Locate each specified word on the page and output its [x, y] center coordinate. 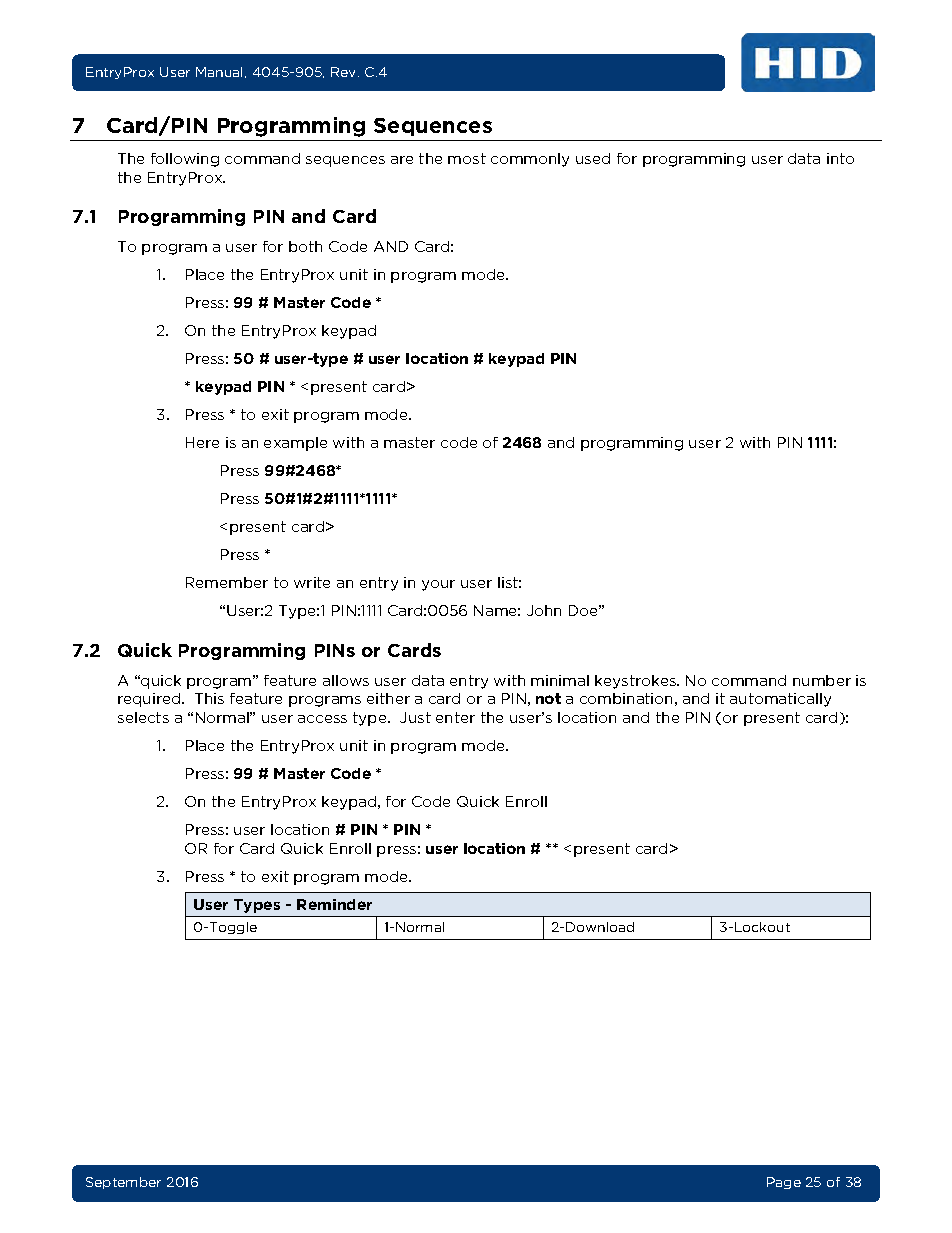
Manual [221, 72]
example [295, 444]
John [544, 610]
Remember [227, 582]
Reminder [334, 904]
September [123, 1183]
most [467, 158]
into [840, 158]
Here [202, 442]
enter [455, 717]
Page [784, 1183]
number [822, 680]
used [593, 158]
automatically [780, 700]
